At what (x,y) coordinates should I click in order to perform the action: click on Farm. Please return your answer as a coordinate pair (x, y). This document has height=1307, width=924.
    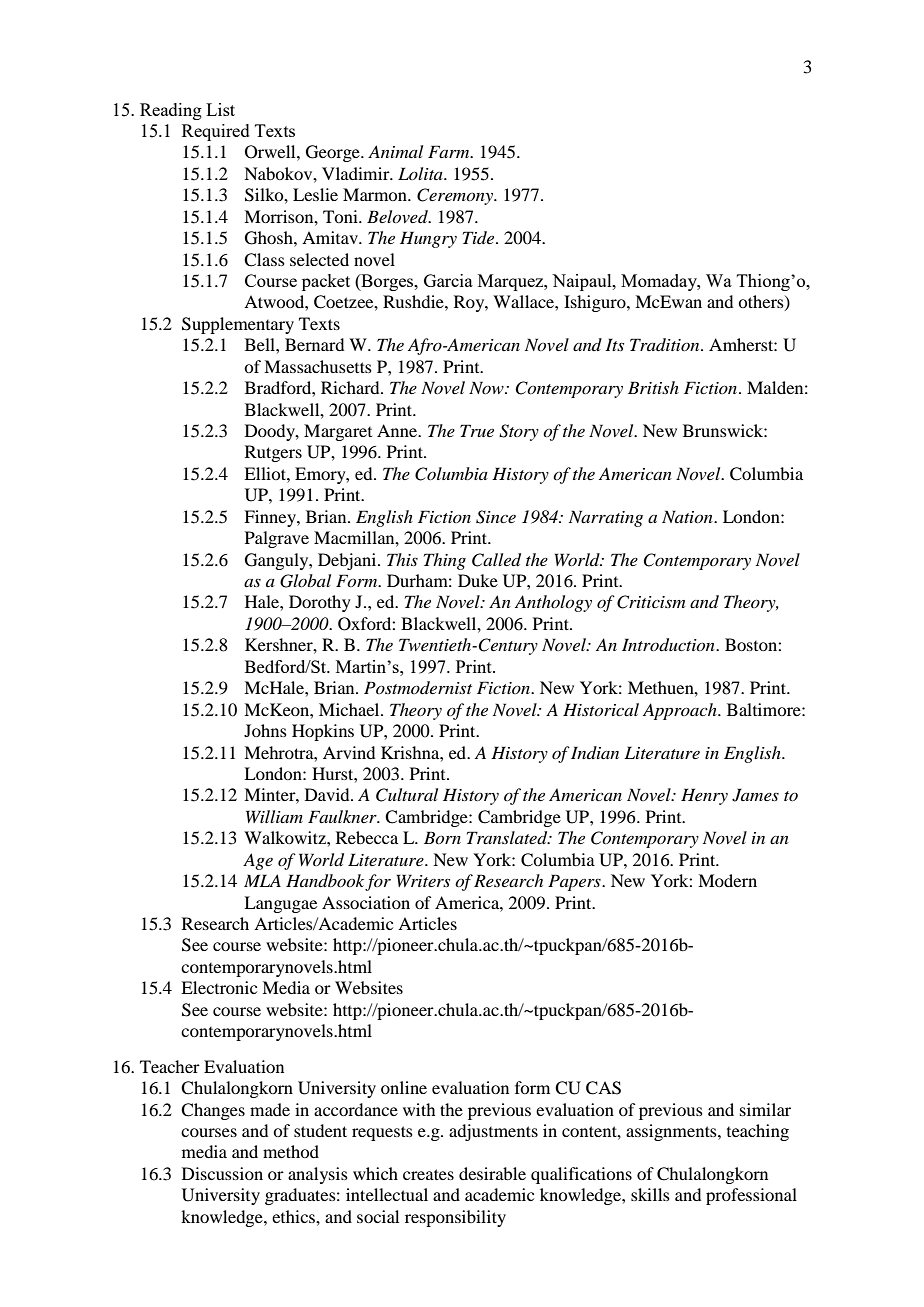
    Looking at the image, I should click on (450, 151).
